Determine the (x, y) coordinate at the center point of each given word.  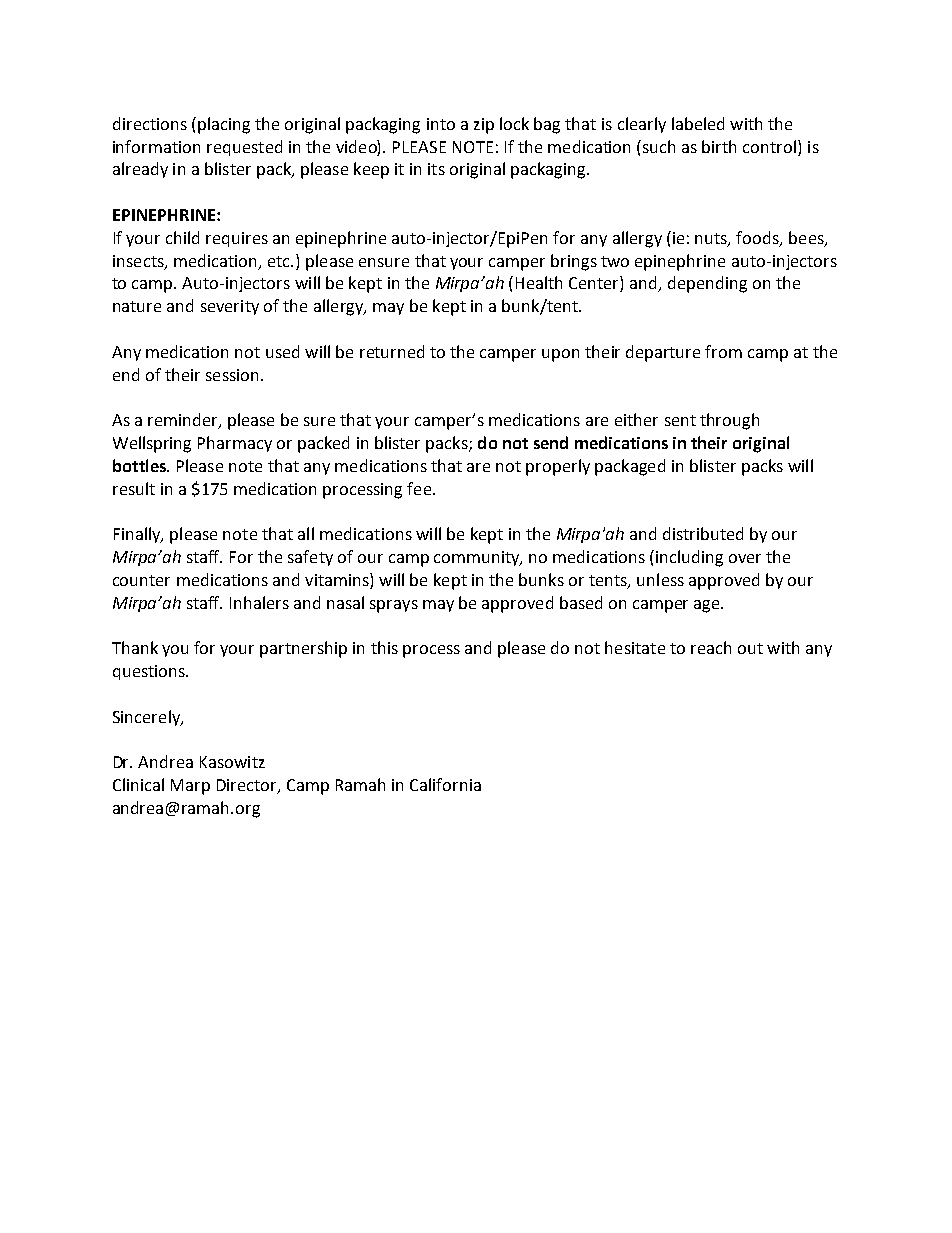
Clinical (138, 784)
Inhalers (259, 602)
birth (719, 146)
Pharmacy (235, 444)
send (551, 442)
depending (707, 284)
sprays (394, 606)
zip (484, 126)
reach (711, 647)
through (729, 421)
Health (539, 282)
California (445, 784)
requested (244, 148)
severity (230, 307)
